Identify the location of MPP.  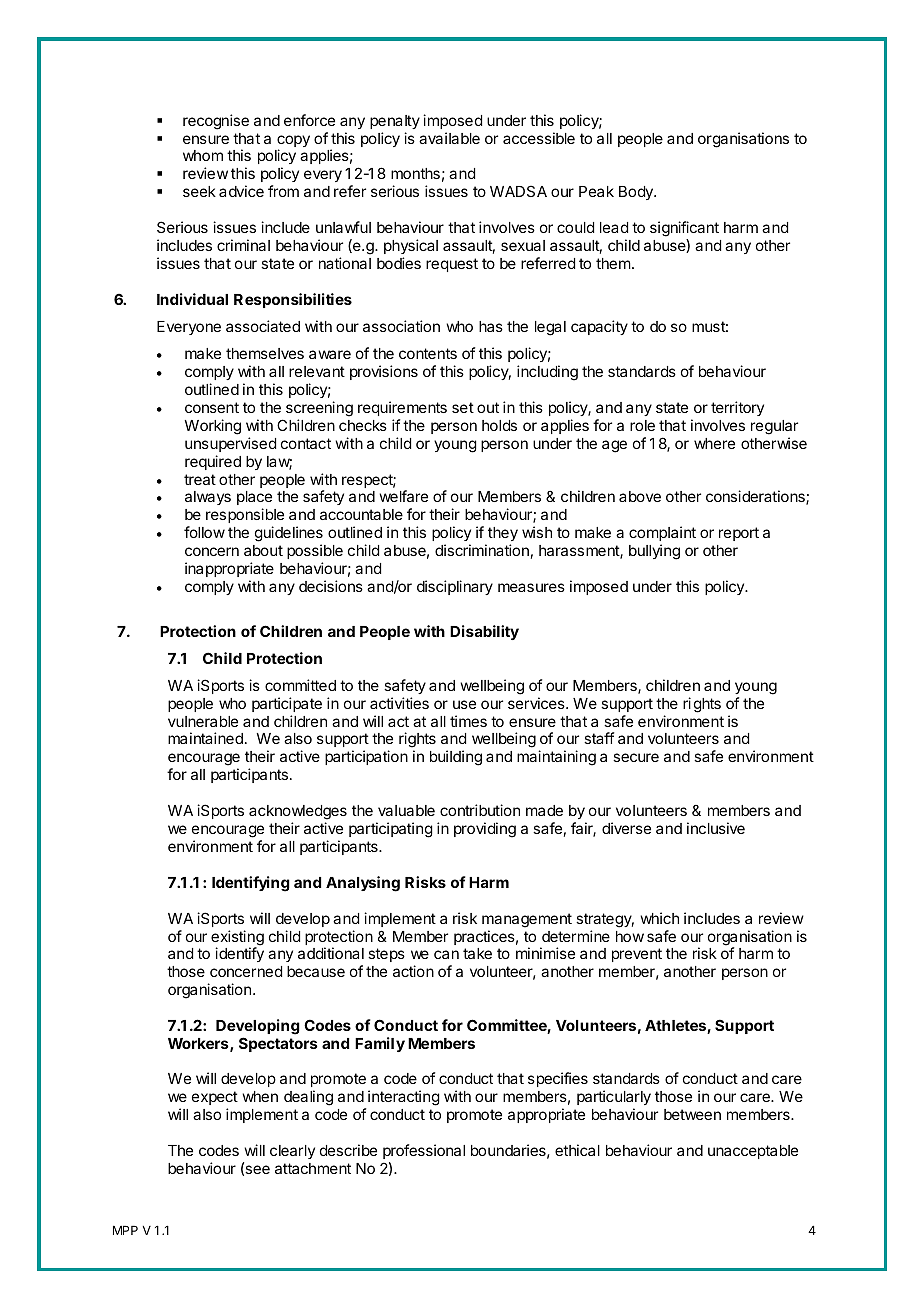
(125, 1230).
